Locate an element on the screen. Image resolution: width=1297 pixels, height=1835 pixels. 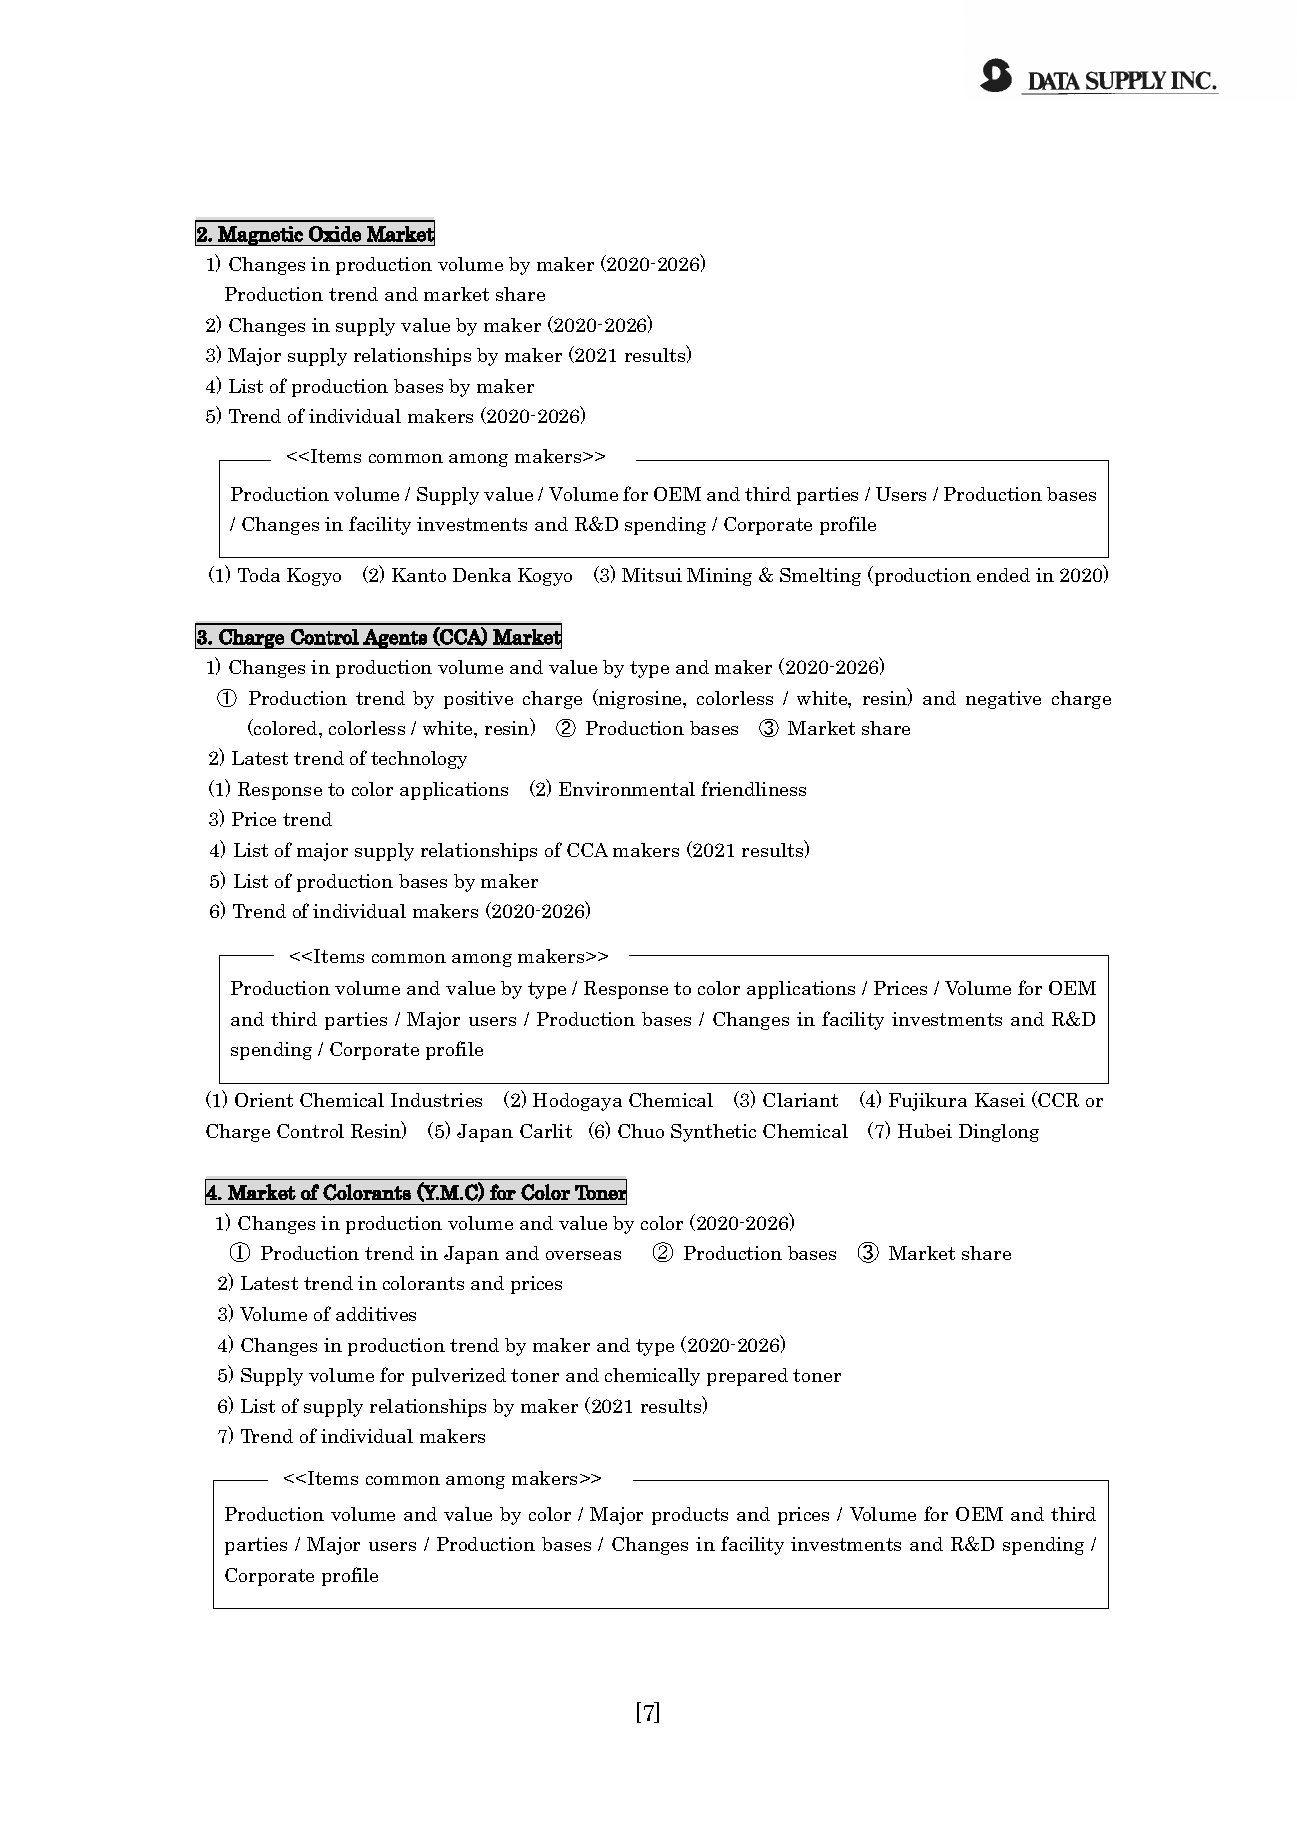
Oxide is located at coordinates (335, 234).
